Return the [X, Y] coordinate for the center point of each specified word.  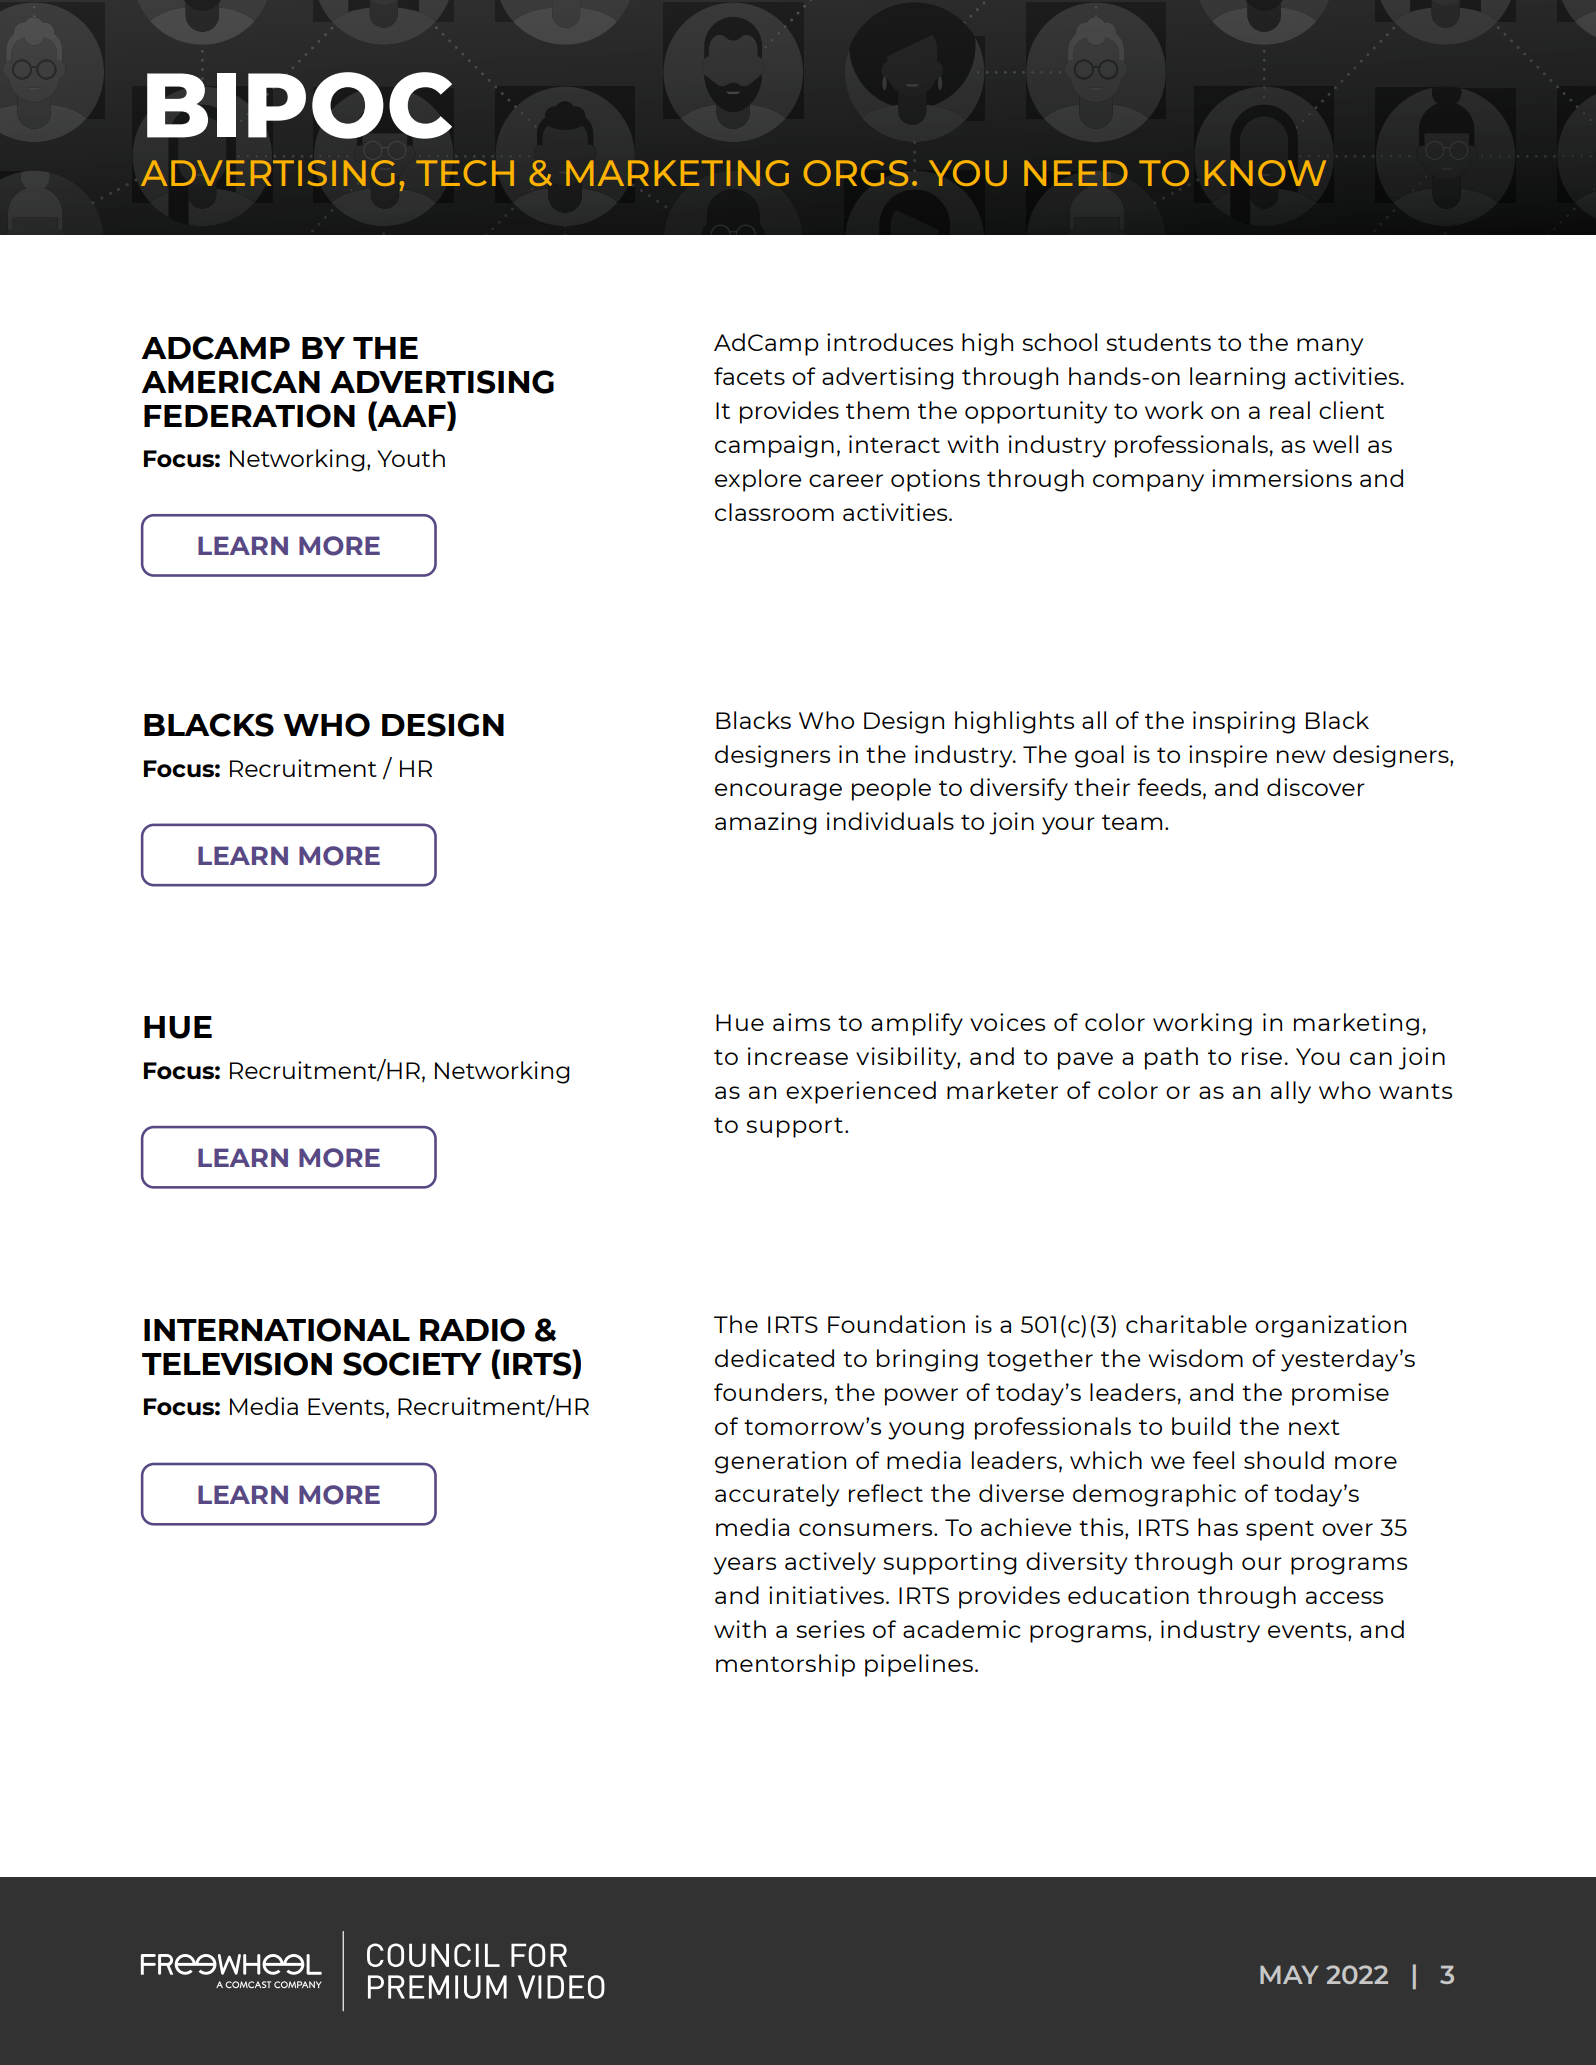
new [1301, 756]
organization [1330, 1326]
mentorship [785, 1665]
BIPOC [299, 105]
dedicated [774, 1358]
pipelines [919, 1665]
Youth [411, 458]
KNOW [1265, 173]
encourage [778, 792]
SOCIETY [412, 1364]
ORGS [856, 173]
